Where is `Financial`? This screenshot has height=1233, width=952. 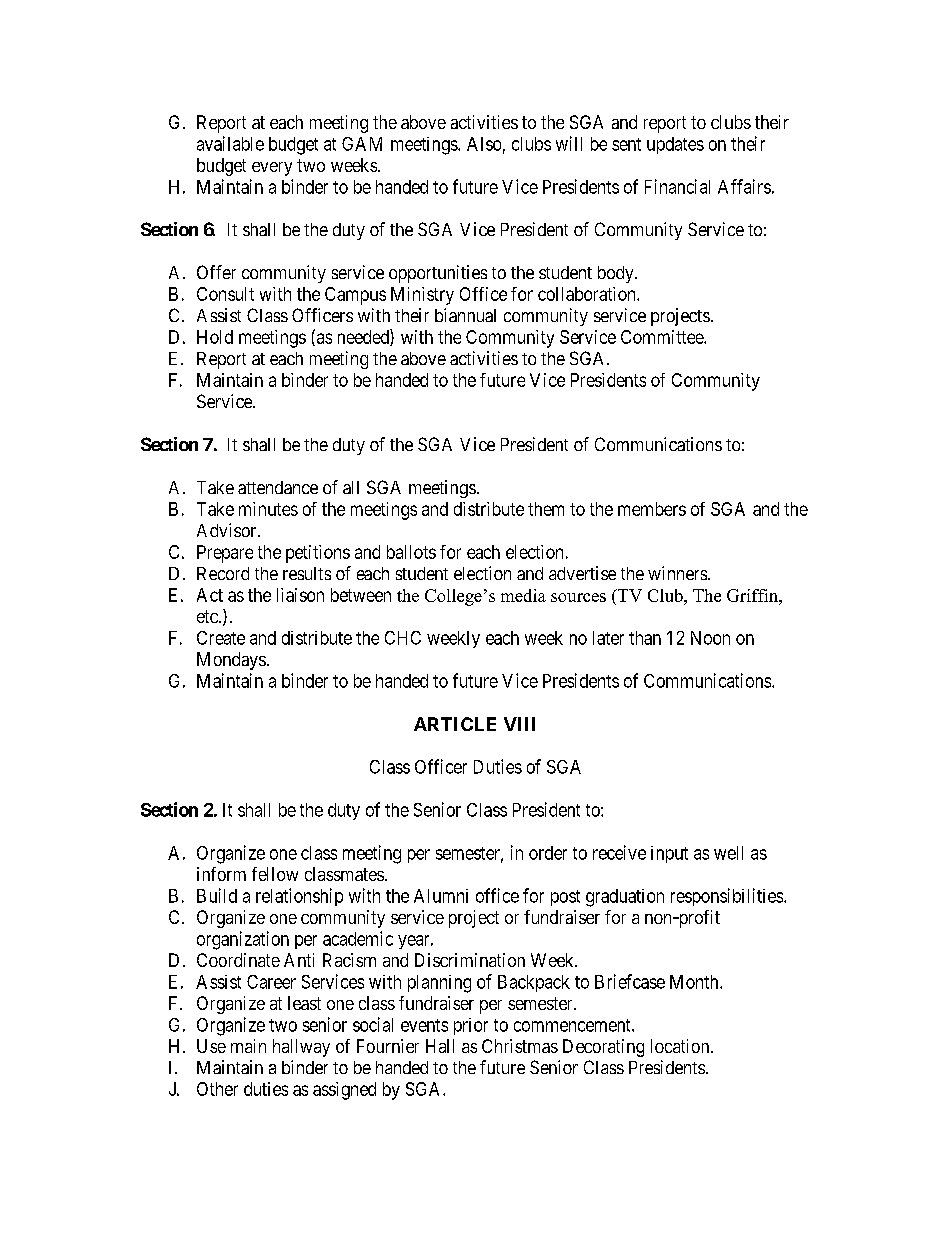
Financial is located at coordinates (677, 186).
